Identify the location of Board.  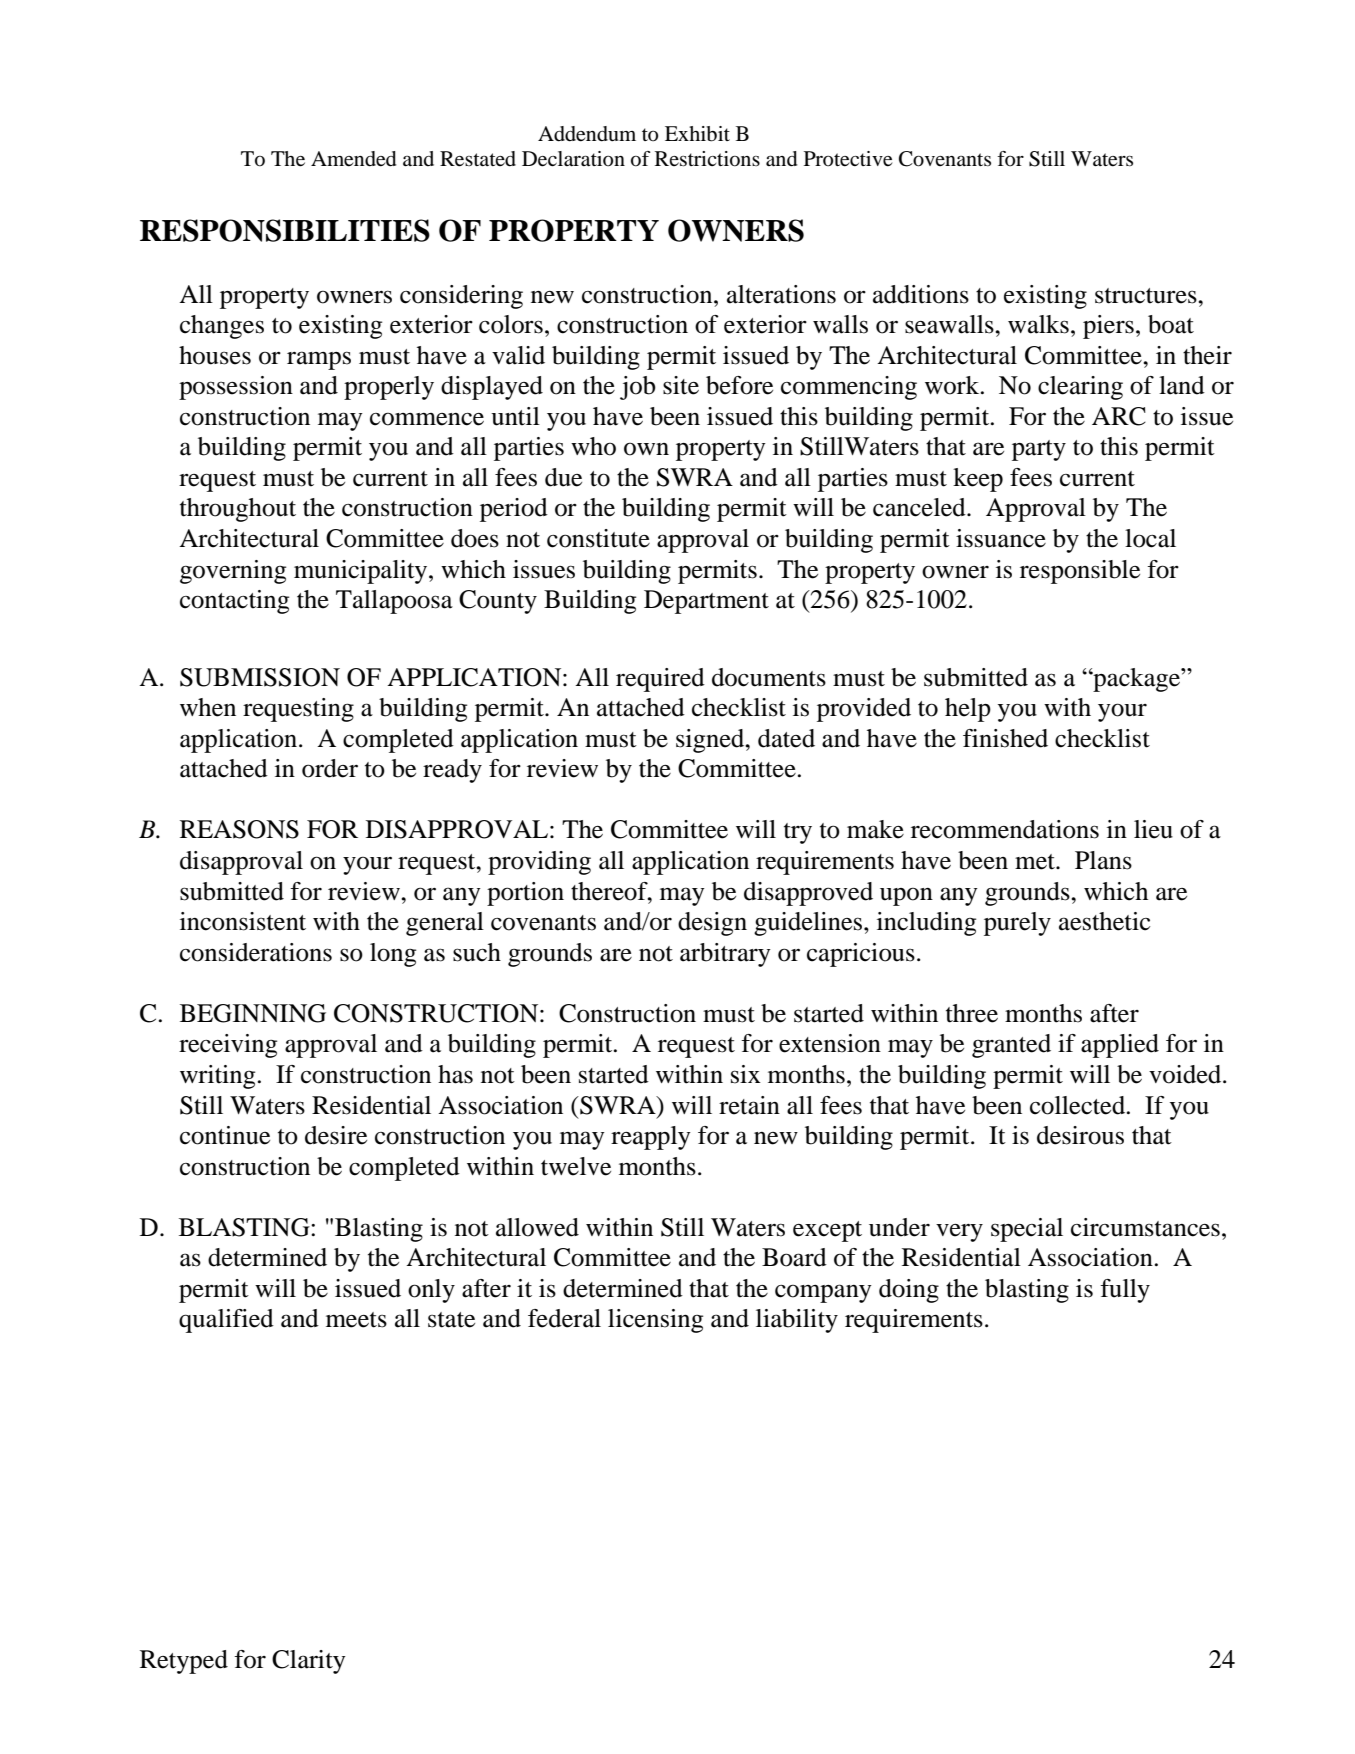
(794, 1257).
